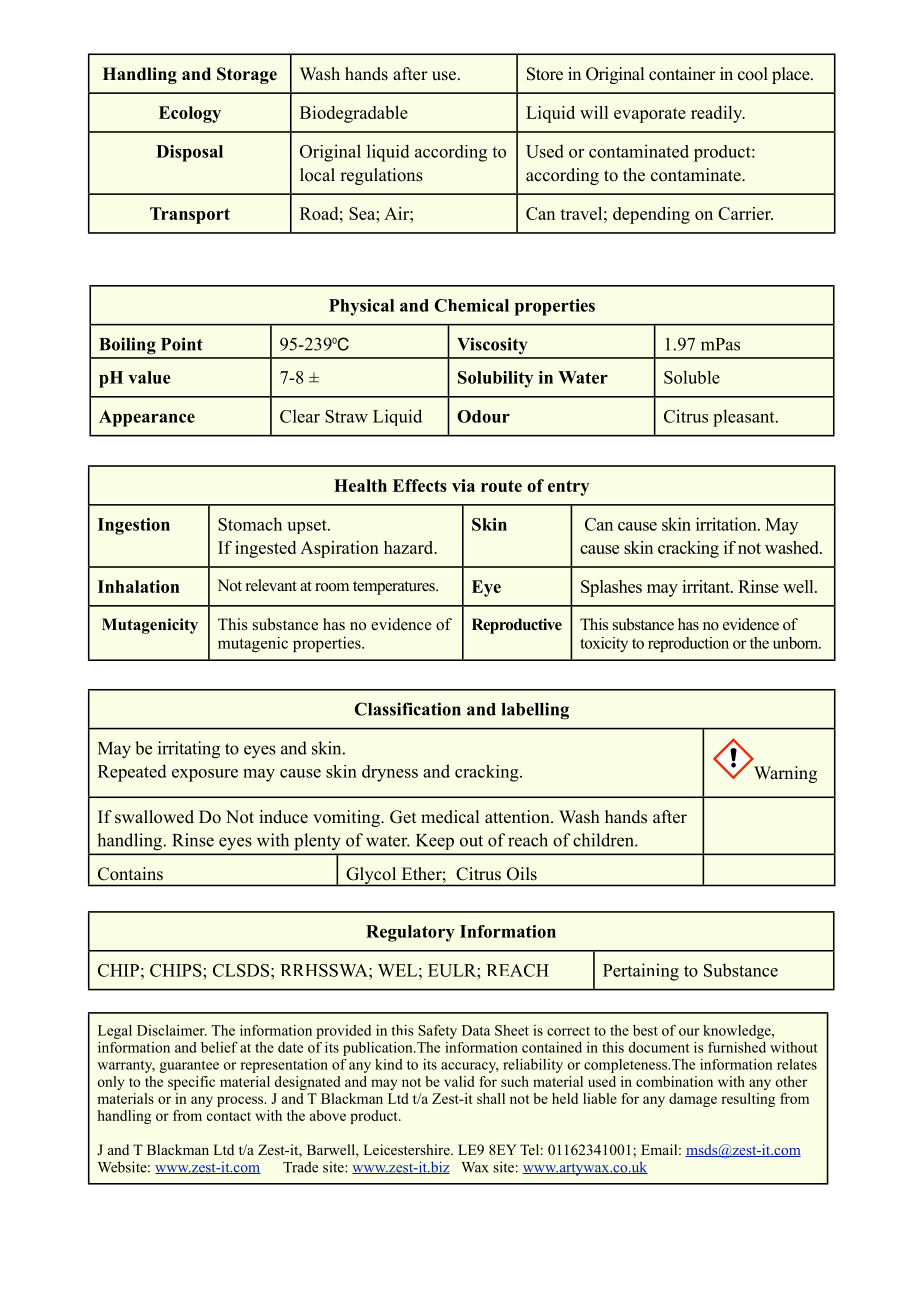 The width and height of the screenshot is (924, 1308). I want to click on Ecology, so click(190, 114).
